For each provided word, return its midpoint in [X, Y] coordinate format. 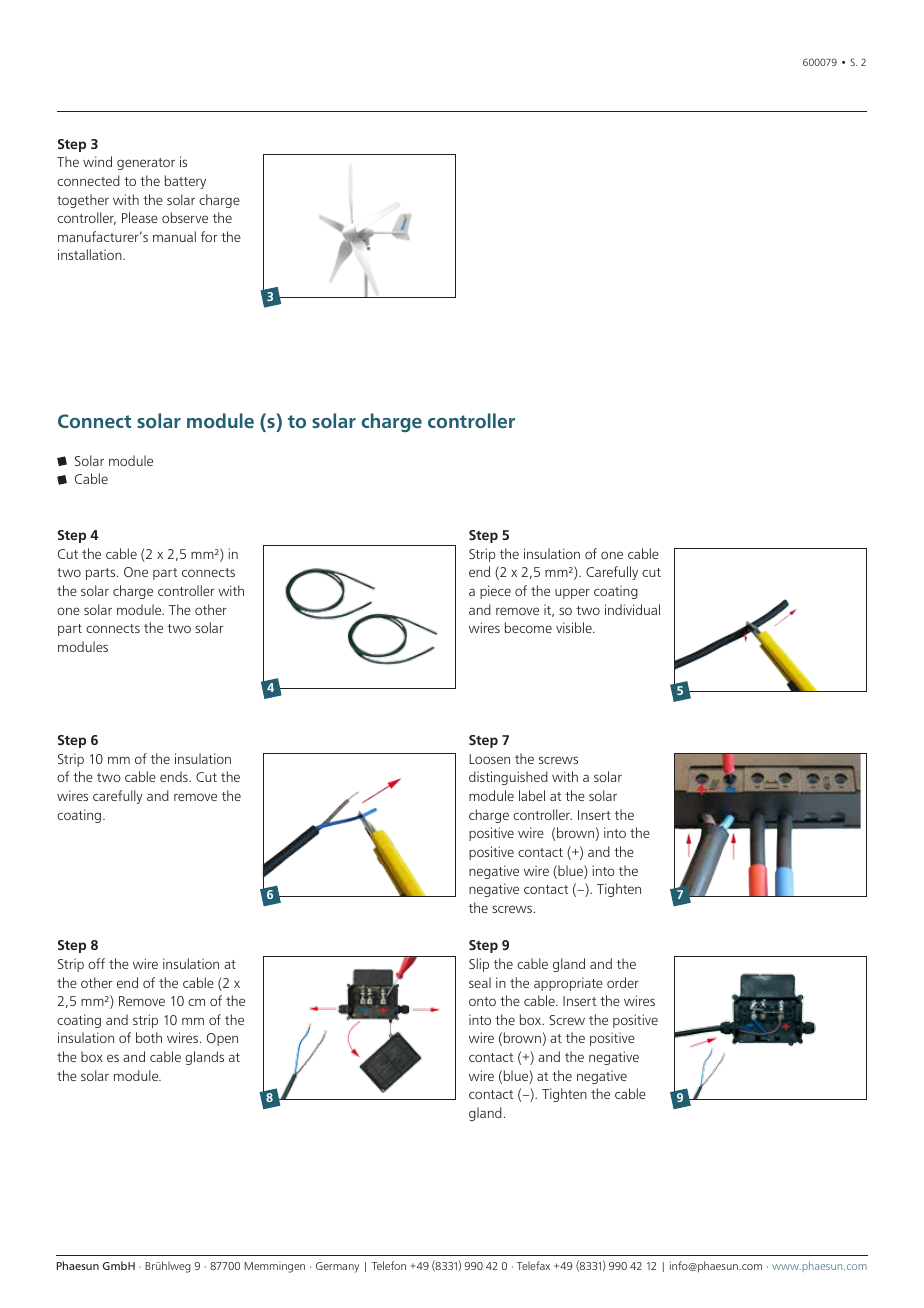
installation [91, 254]
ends [175, 776]
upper [572, 593]
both [149, 1037]
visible [575, 627]
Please [140, 217]
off [96, 963]
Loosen [489, 759]
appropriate [568, 984]
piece [495, 592]
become [528, 627]
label [532, 795]
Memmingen [274, 1267]
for [209, 236]
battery [185, 182]
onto [482, 1001]
